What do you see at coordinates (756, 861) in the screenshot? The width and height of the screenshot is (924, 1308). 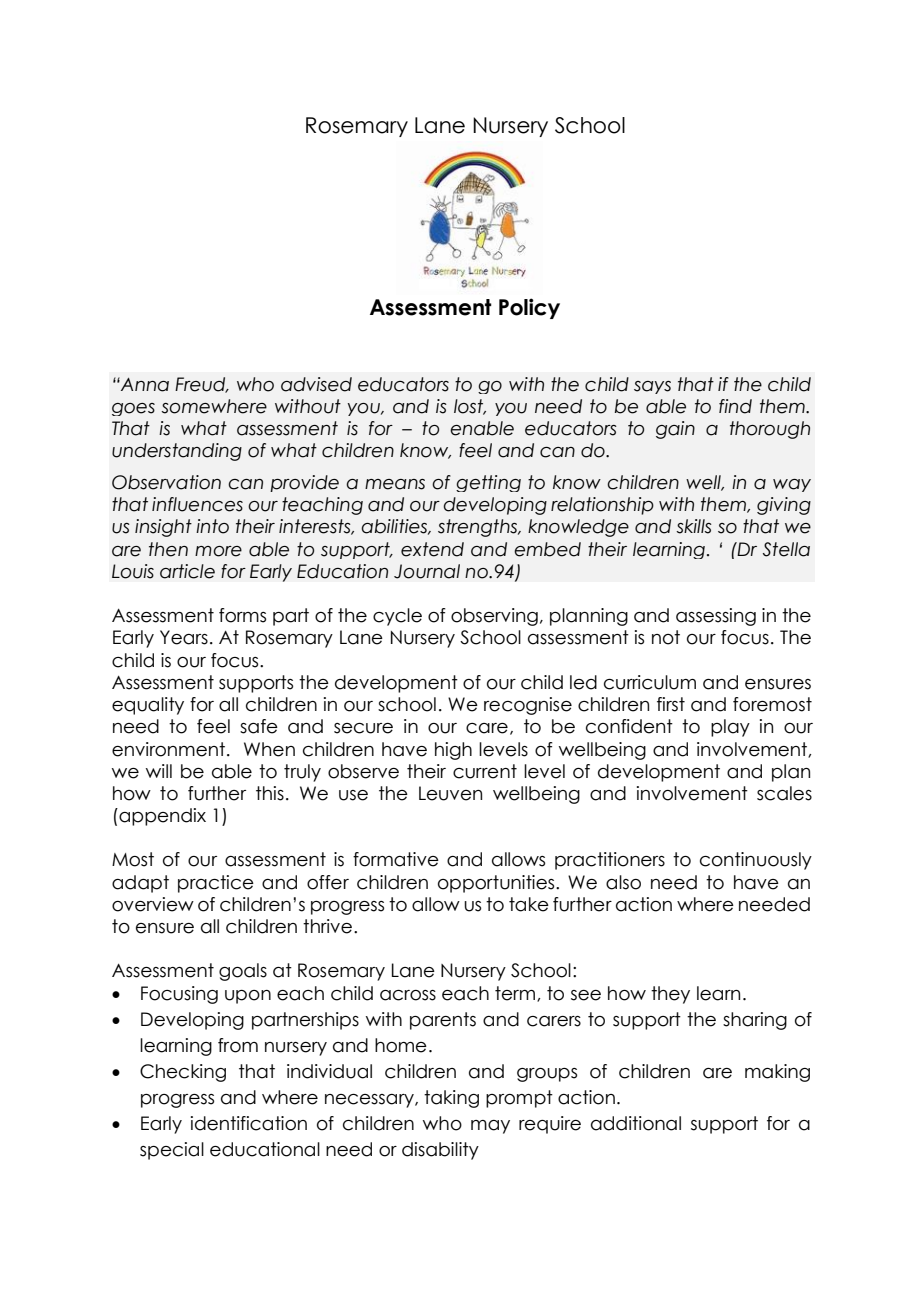 I see `continuously` at bounding box center [756, 861].
